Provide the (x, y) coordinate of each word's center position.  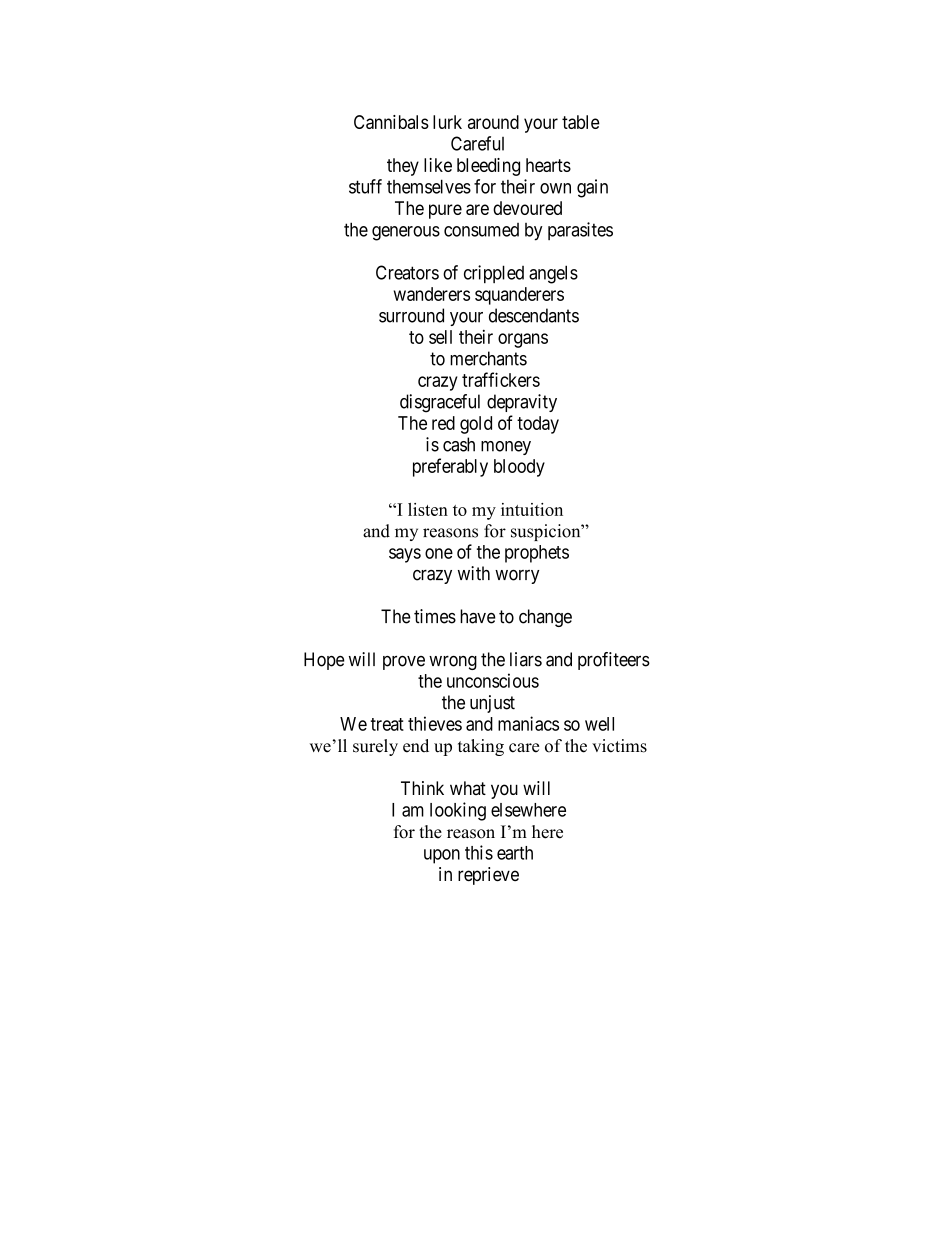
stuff (365, 186)
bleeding (488, 167)
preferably (450, 467)
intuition (532, 509)
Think (422, 788)
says (405, 555)
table (581, 122)
